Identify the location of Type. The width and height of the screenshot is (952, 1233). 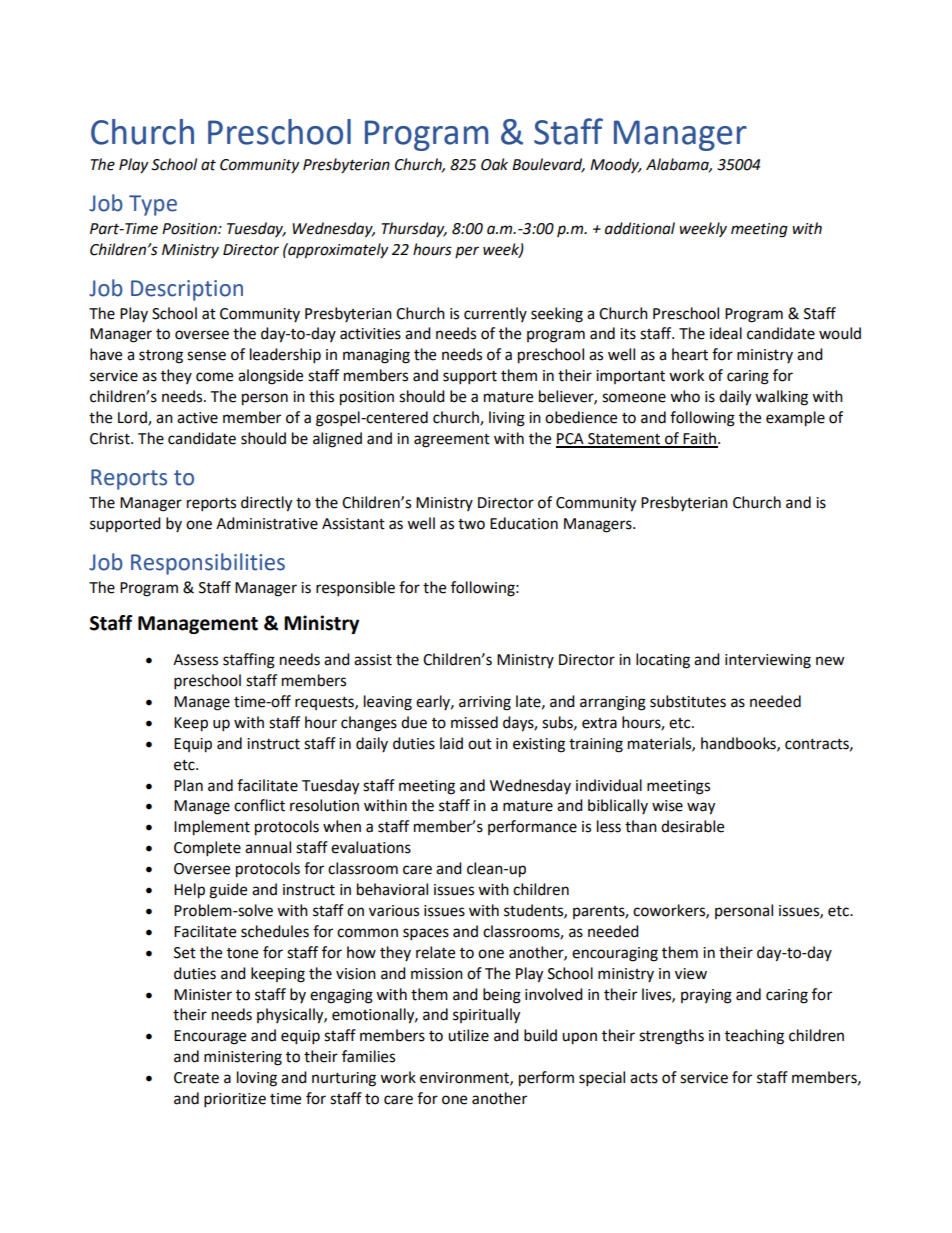
(153, 205).
